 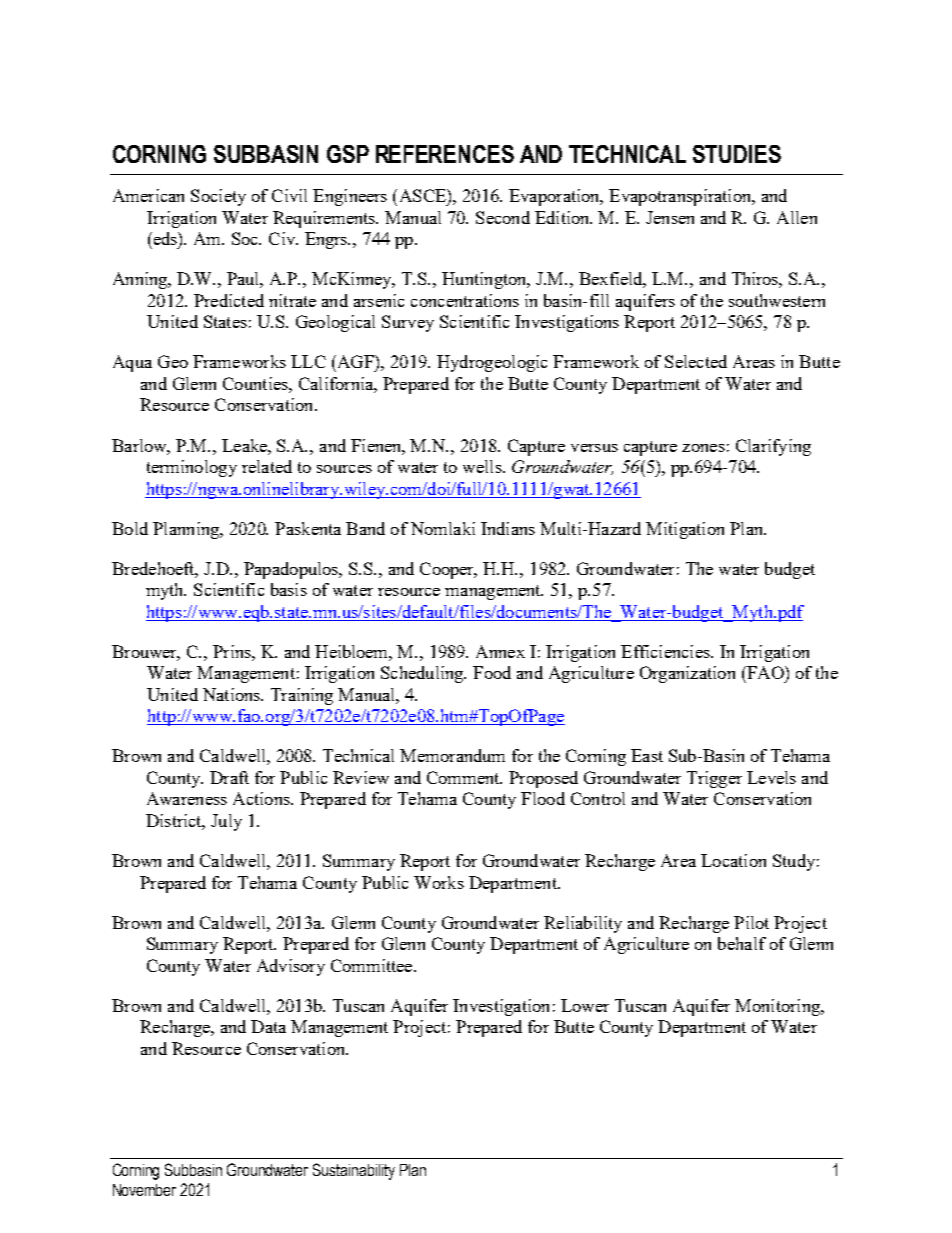 What do you see at coordinates (492, 672) in the screenshot?
I see `Food` at bounding box center [492, 672].
